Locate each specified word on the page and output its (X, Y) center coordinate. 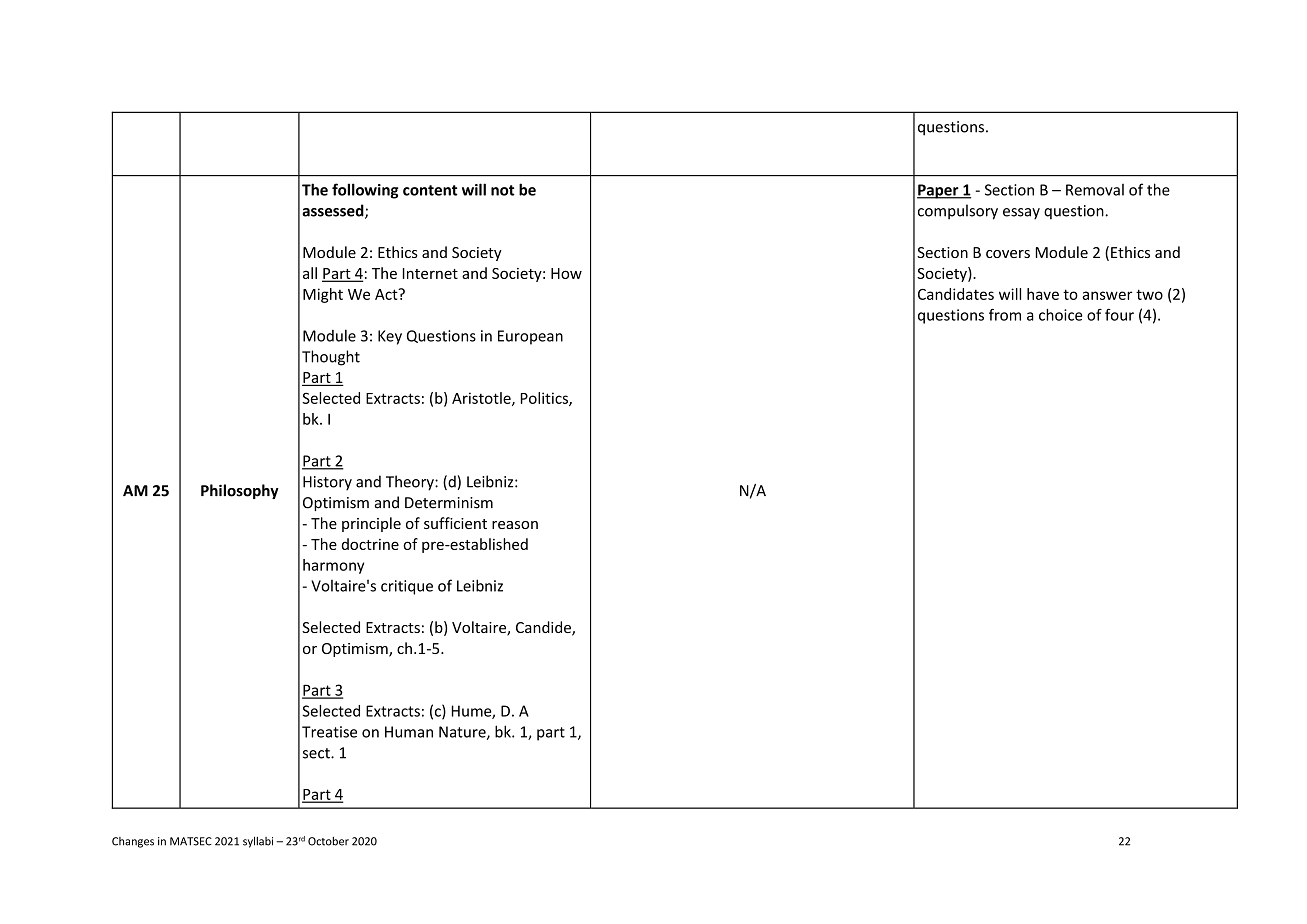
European (530, 337)
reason (515, 525)
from (1005, 315)
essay (1021, 214)
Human (409, 732)
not (503, 190)
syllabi (258, 842)
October (328, 841)
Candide (544, 628)
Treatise (329, 732)
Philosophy (240, 491)
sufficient (455, 523)
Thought (331, 358)
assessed (334, 211)
